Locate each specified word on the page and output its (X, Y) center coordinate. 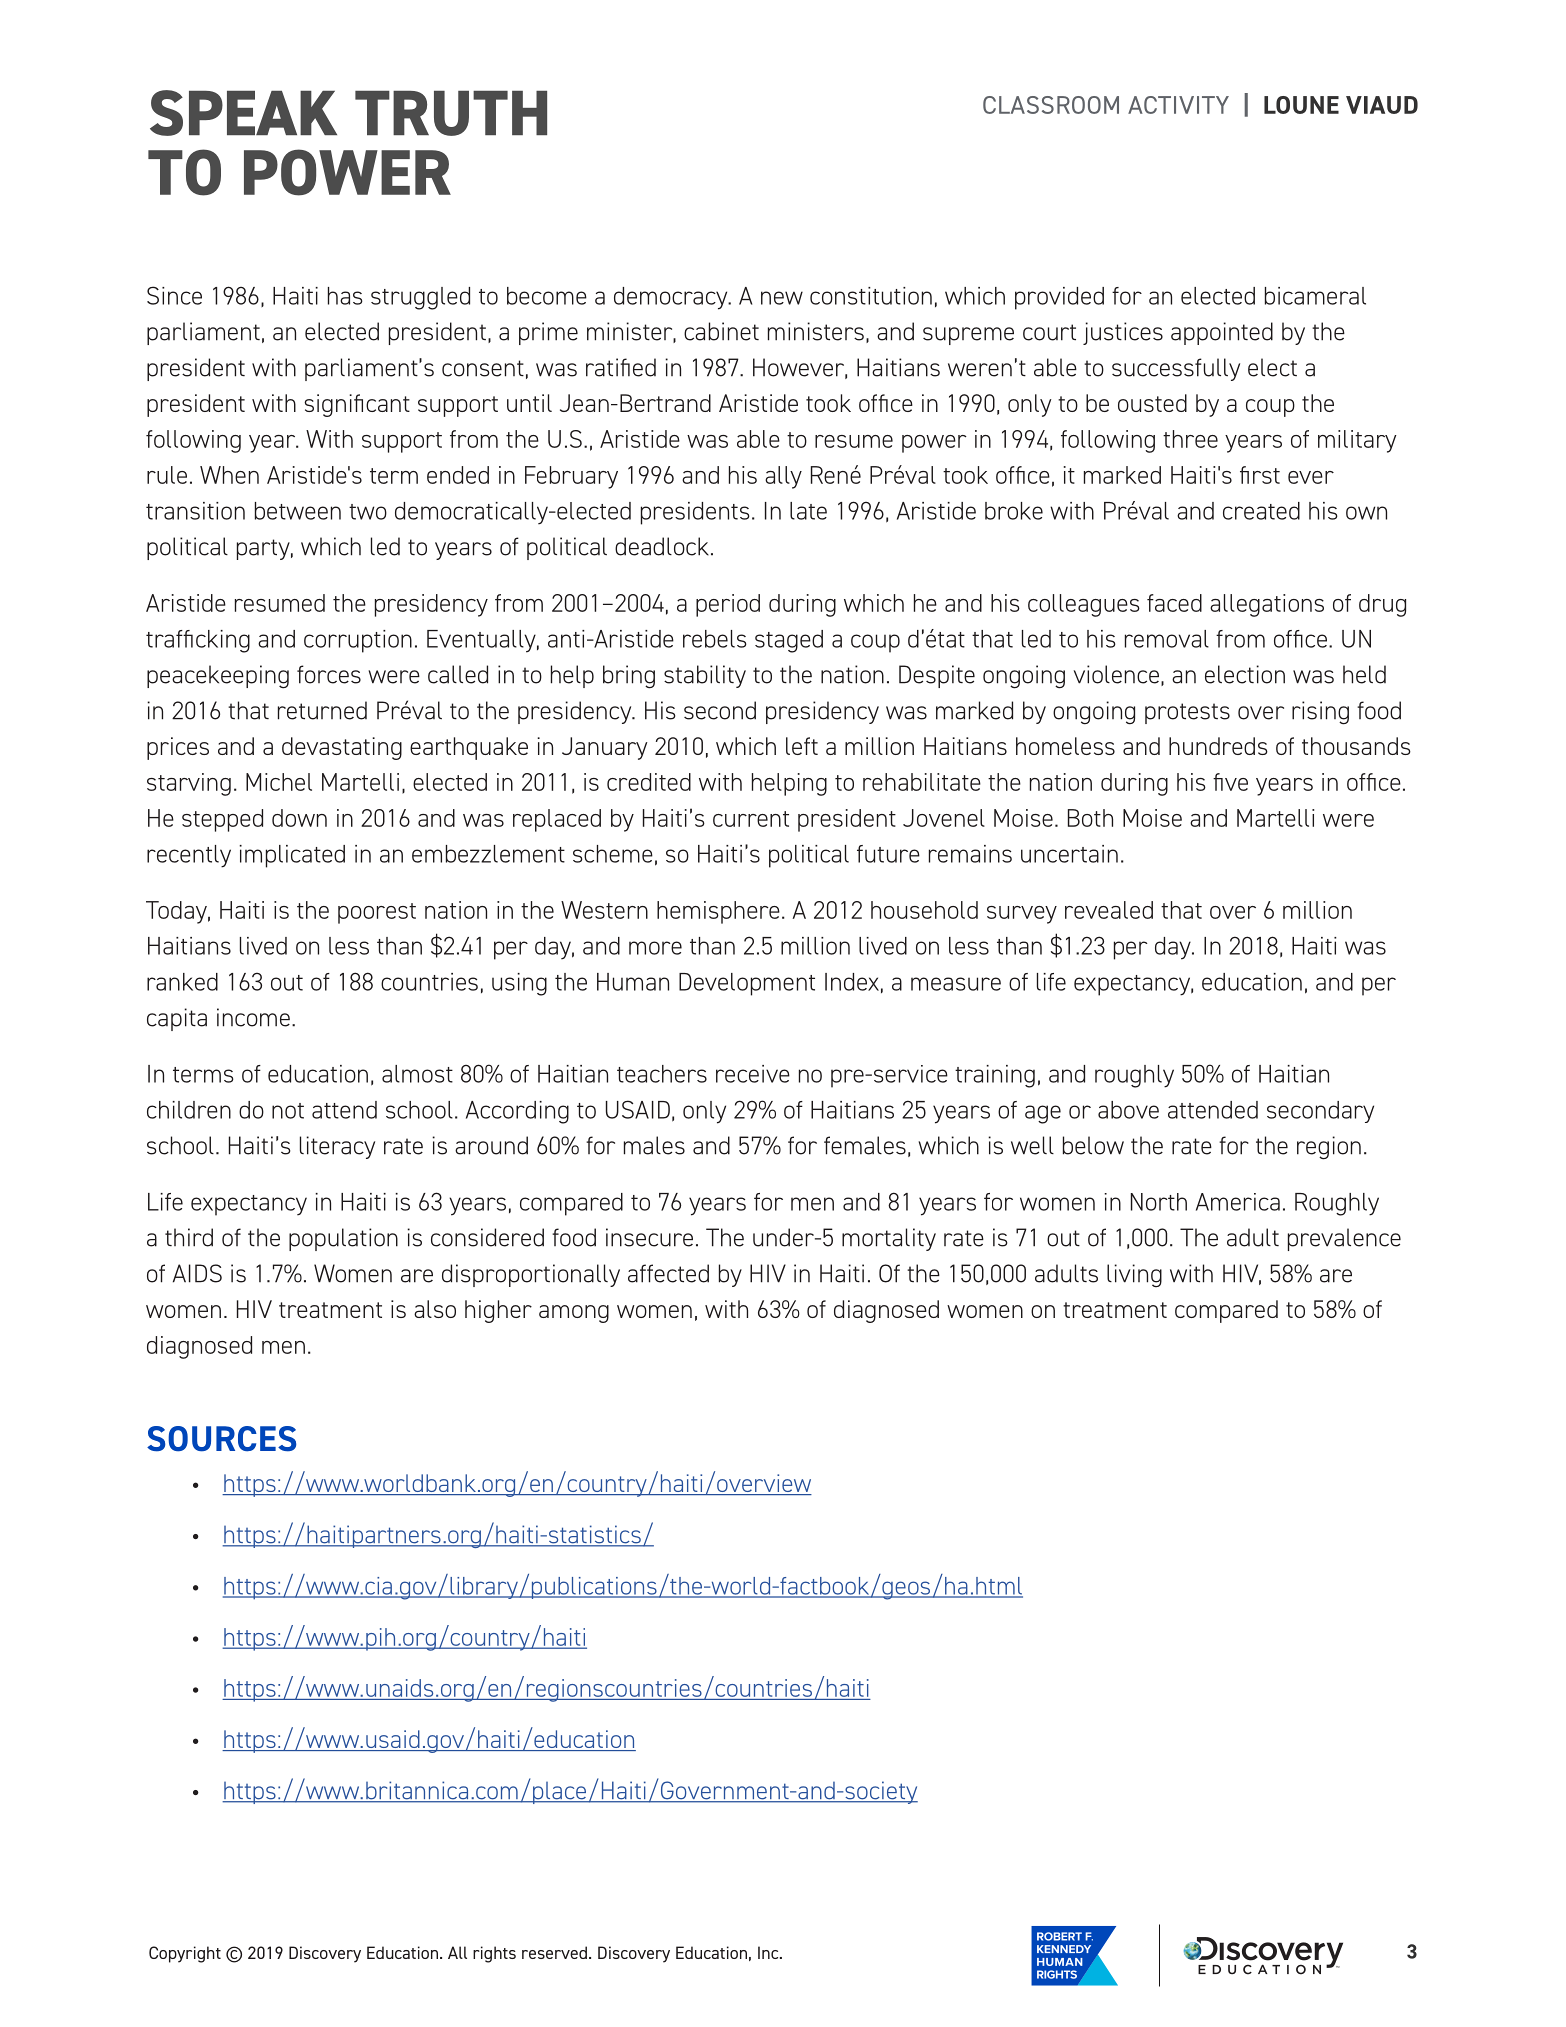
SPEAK (243, 113)
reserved (554, 1952)
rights (494, 1954)
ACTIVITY (1178, 105)
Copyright (185, 1954)
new (782, 298)
